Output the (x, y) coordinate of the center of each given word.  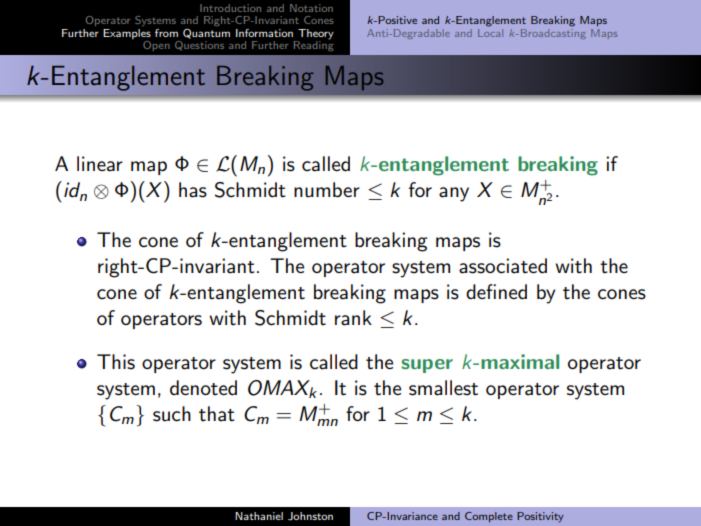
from (166, 33)
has (193, 190)
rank (353, 318)
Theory (316, 34)
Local (490, 31)
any (454, 194)
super (427, 366)
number (327, 190)
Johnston (310, 516)
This (116, 362)
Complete (489, 517)
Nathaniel (259, 516)
